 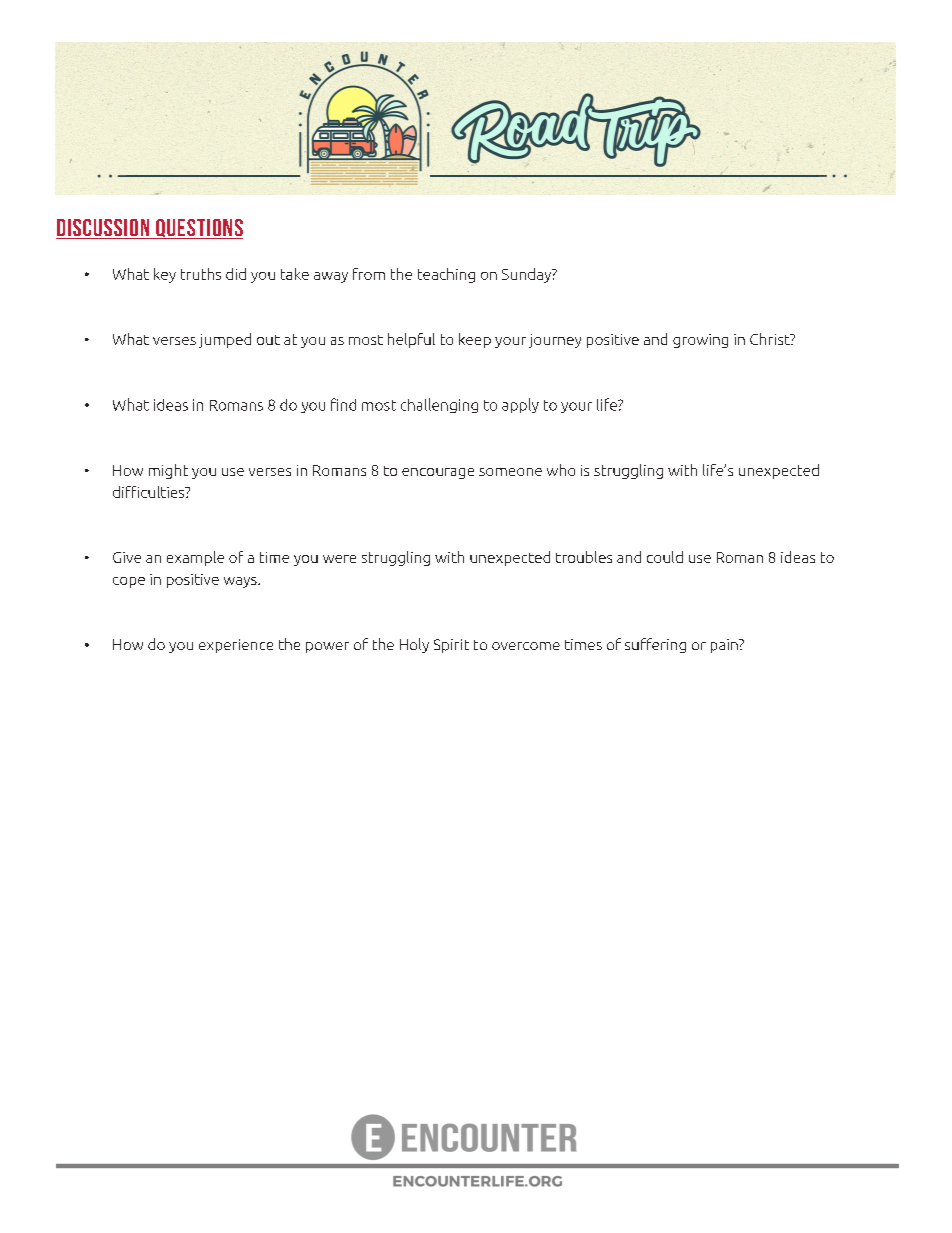 I want to click on teaching, so click(x=446, y=275).
